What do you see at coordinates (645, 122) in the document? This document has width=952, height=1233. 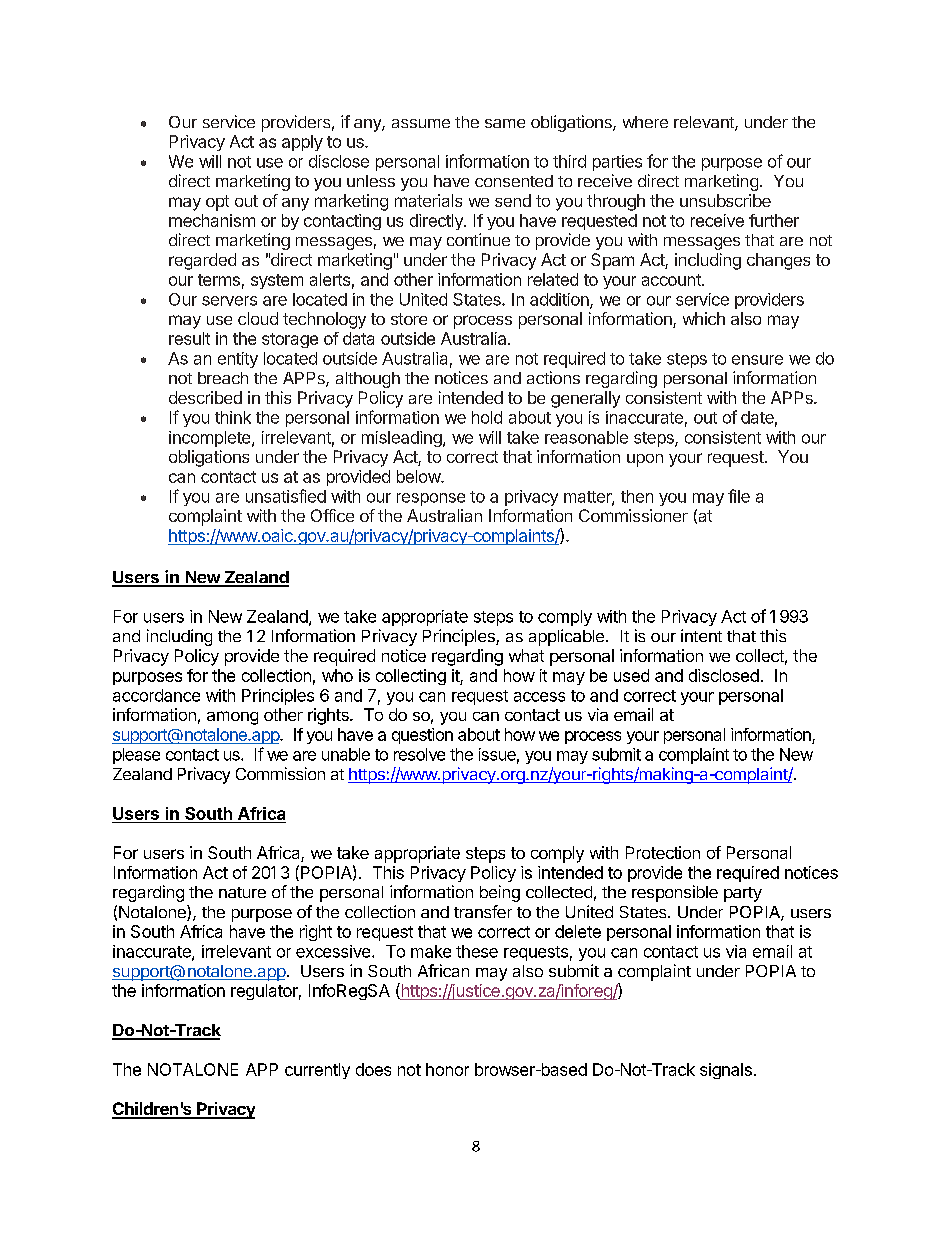 I see `where` at bounding box center [645, 122].
